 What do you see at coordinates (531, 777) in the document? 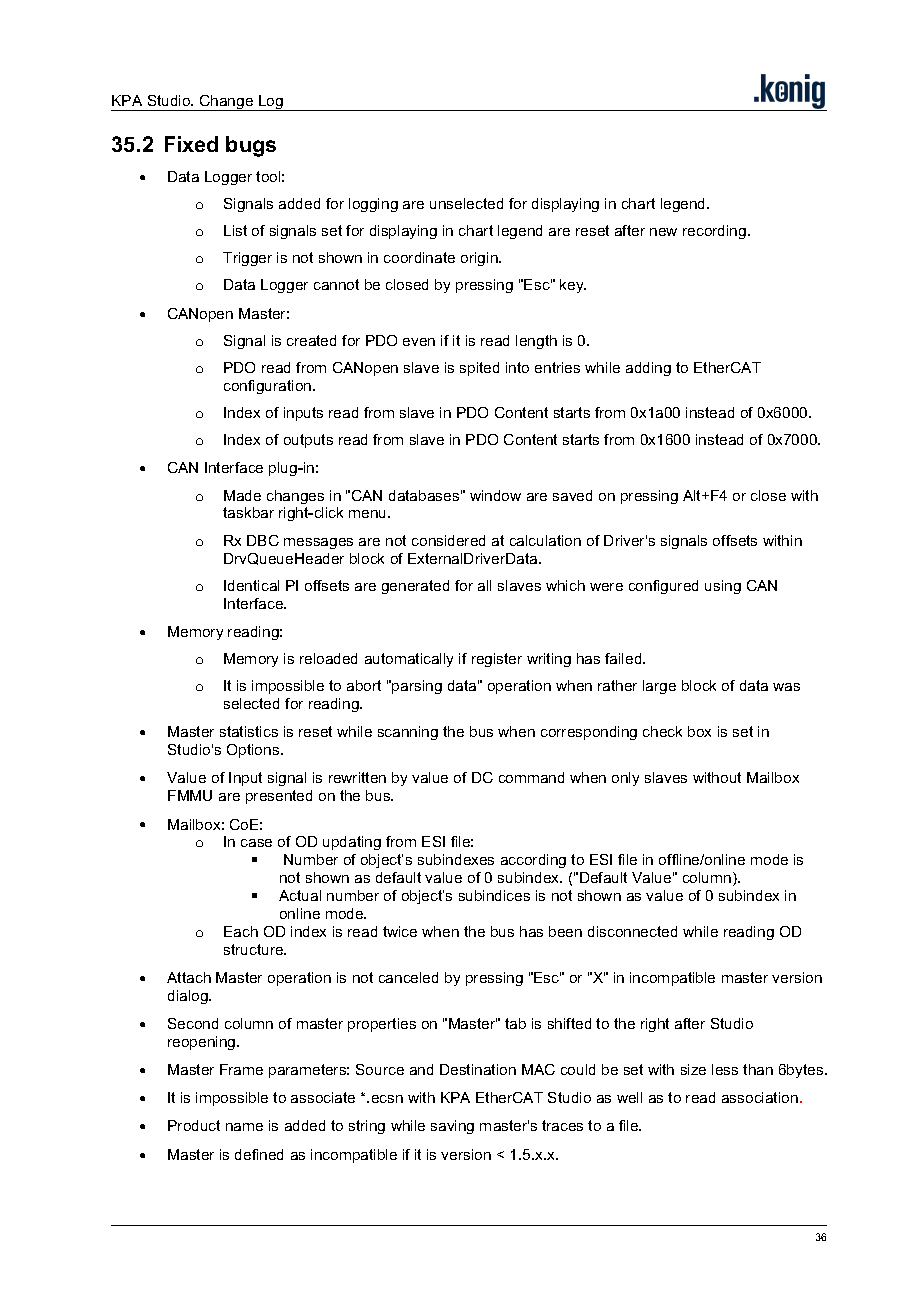
I see `command` at bounding box center [531, 777].
